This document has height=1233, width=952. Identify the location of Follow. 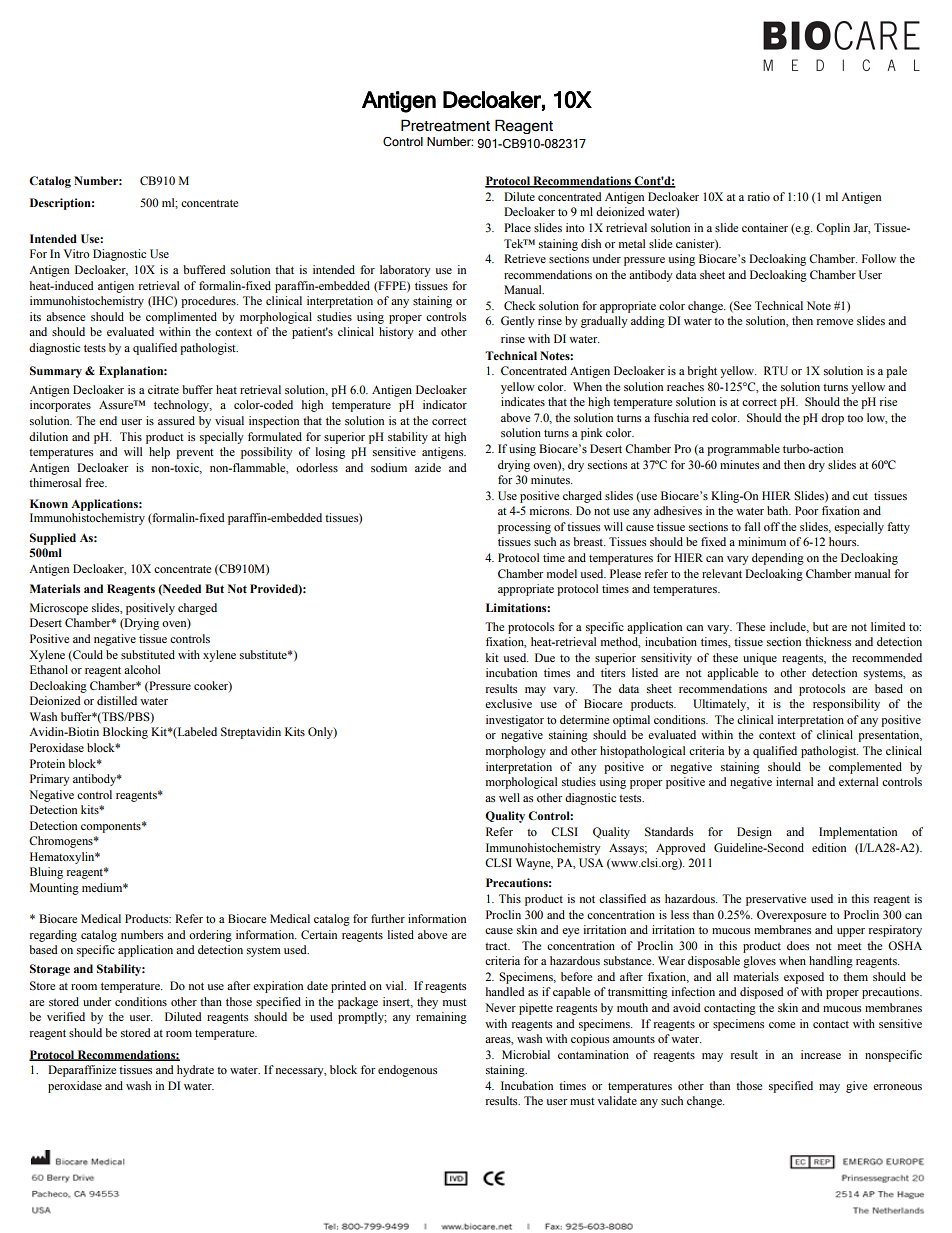
(879, 258).
